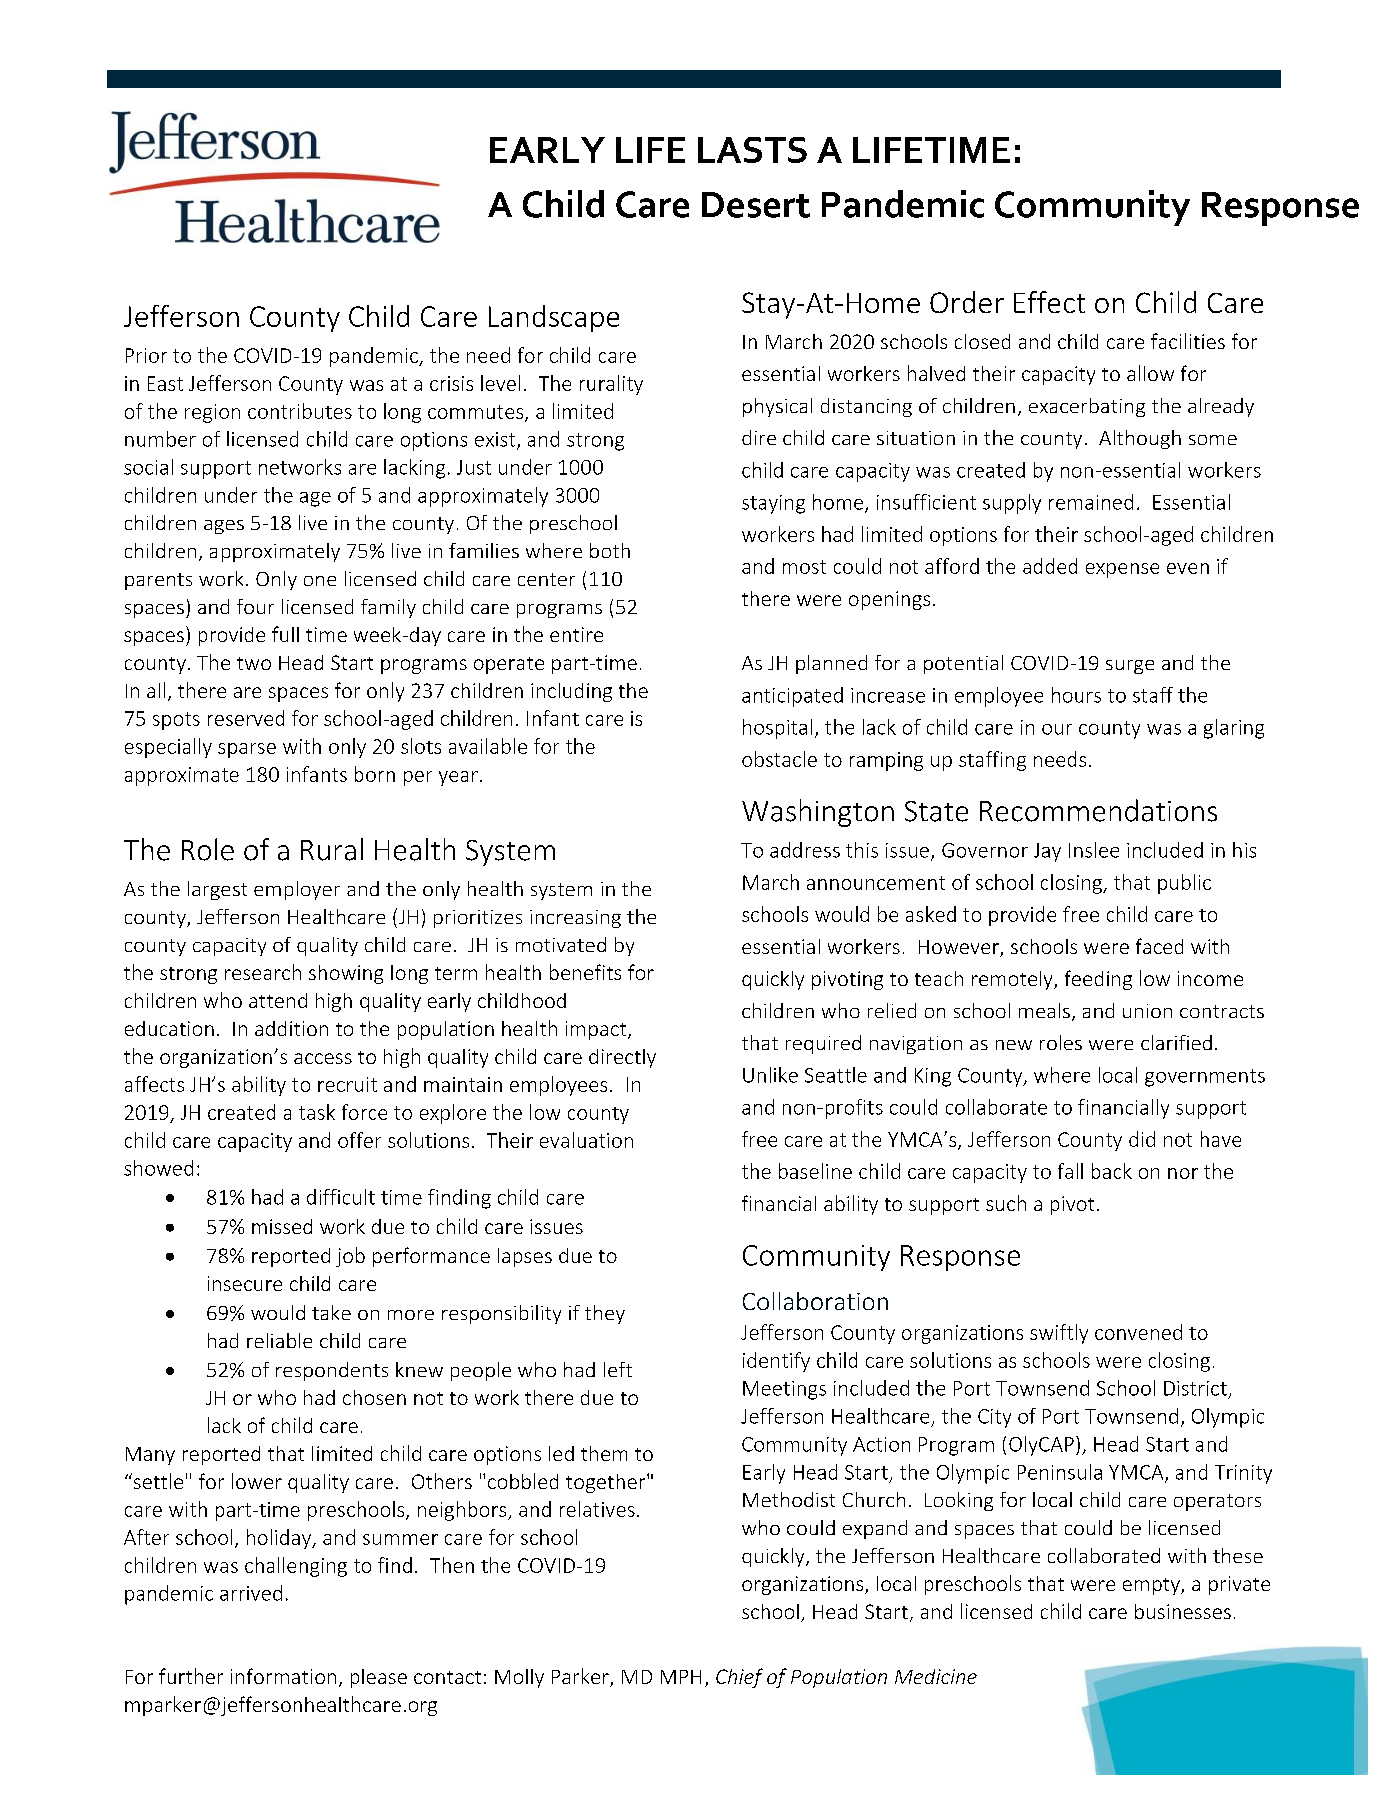 The image size is (1400, 1812). Describe the element at coordinates (1159, 946) in the image. I see `faced` at that location.
